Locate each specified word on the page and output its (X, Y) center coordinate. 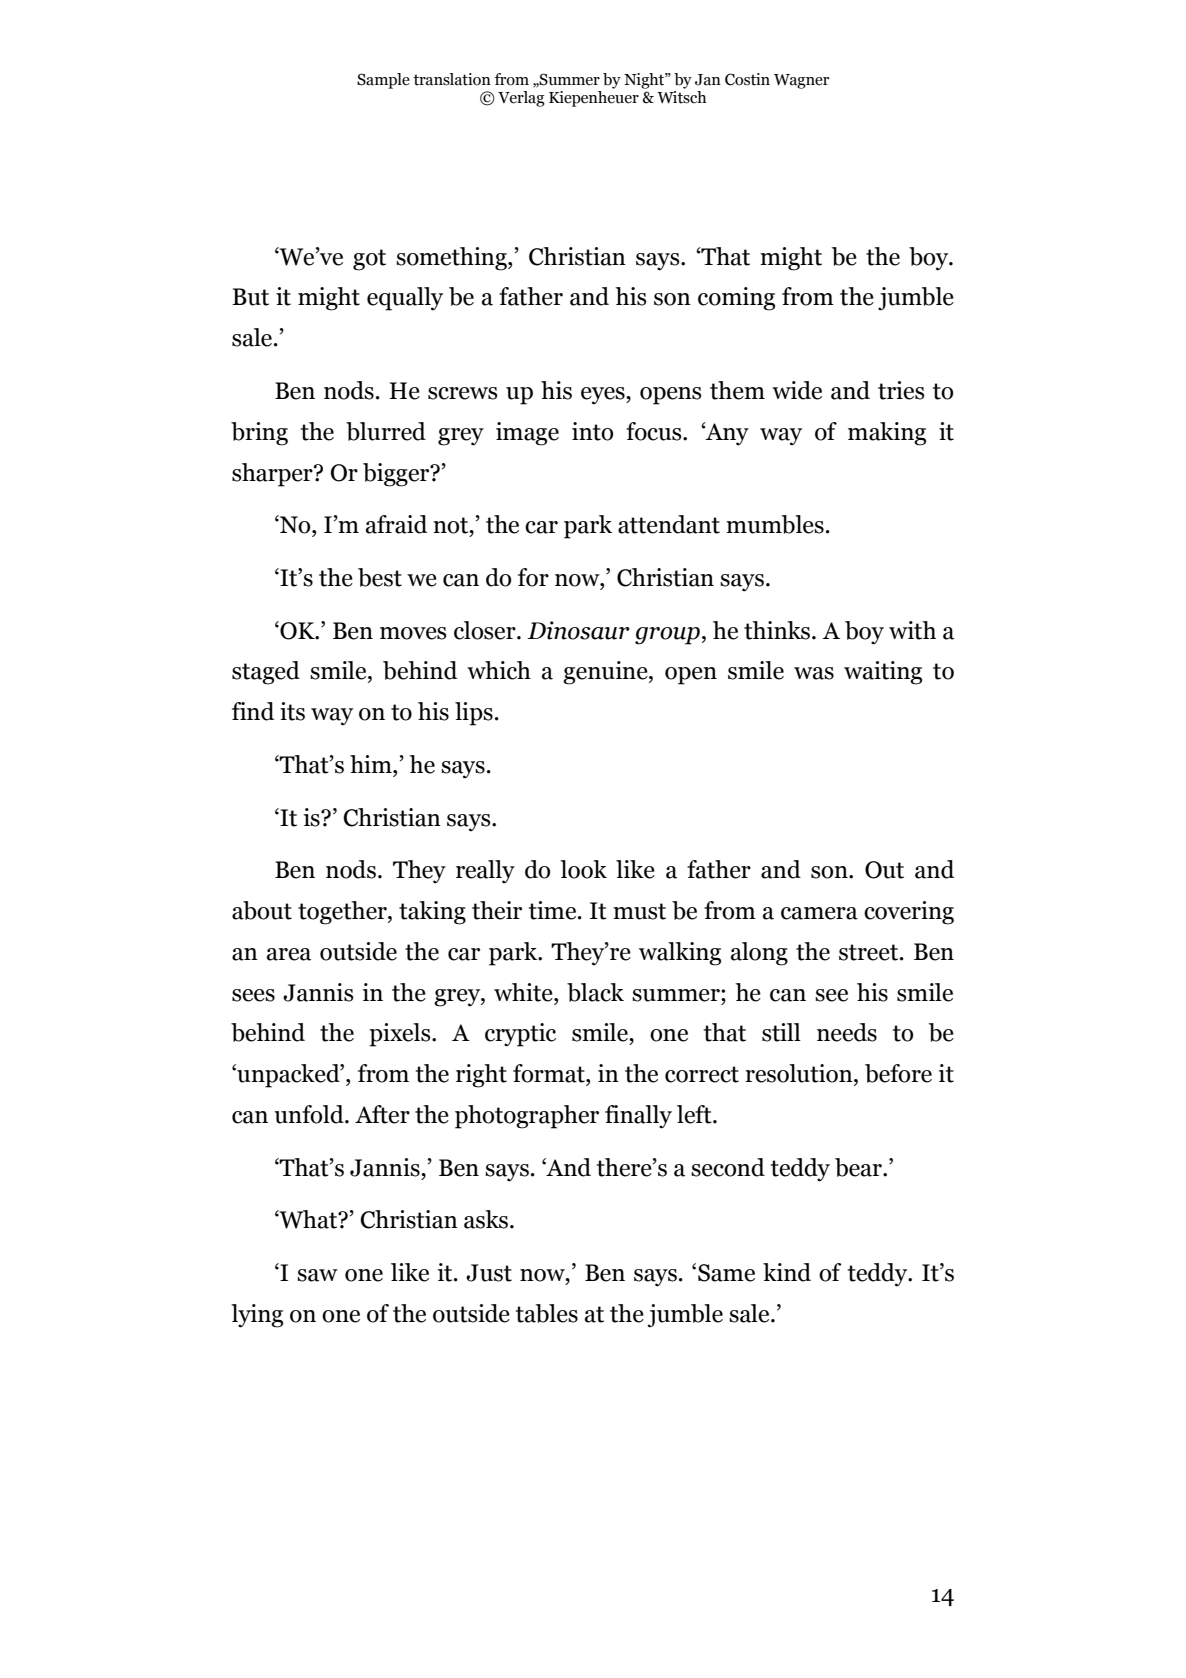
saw (317, 1275)
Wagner (802, 81)
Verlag (521, 99)
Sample (383, 81)
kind (787, 1272)
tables (547, 1313)
